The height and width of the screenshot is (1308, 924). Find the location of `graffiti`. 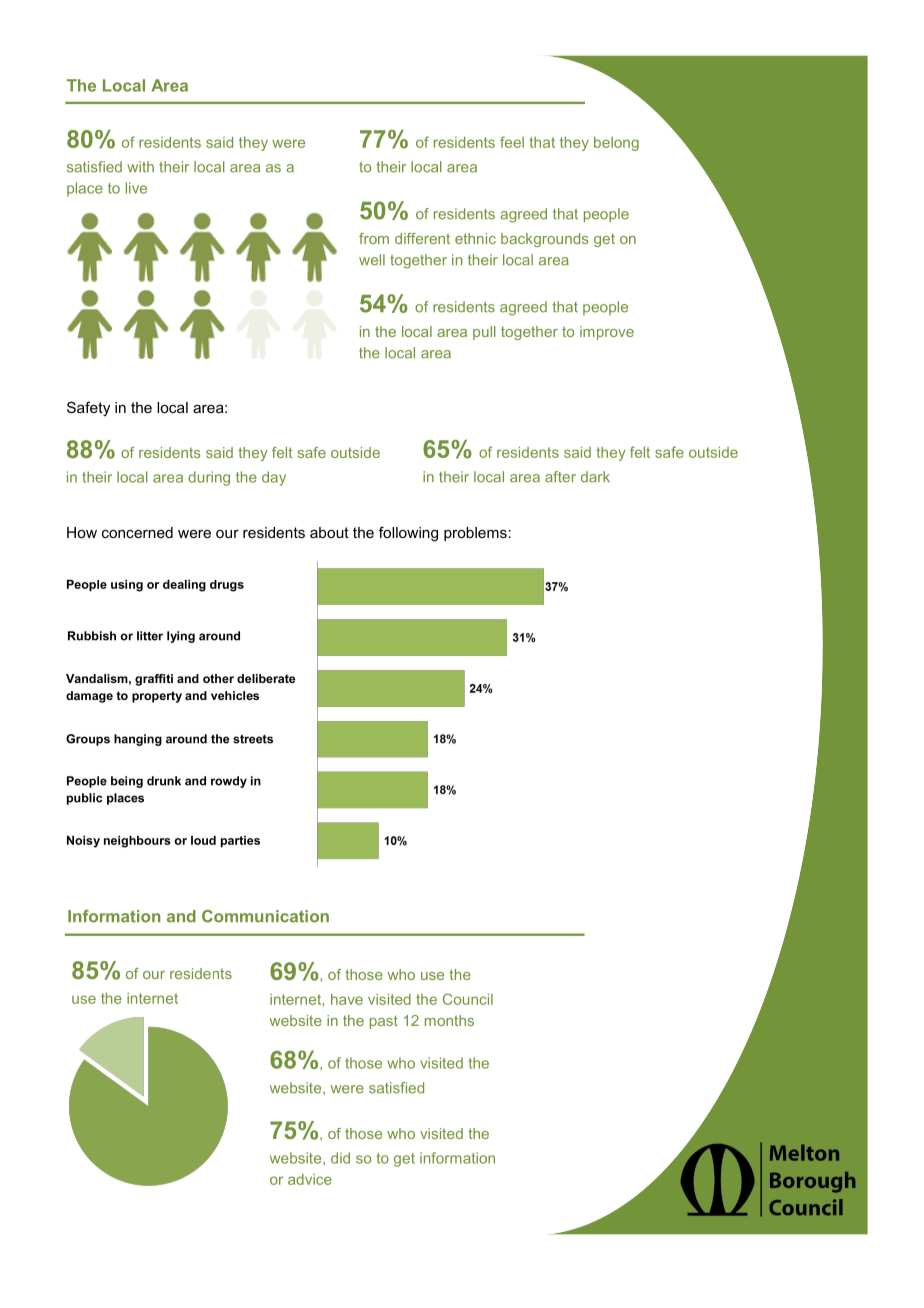

graffiti is located at coordinates (154, 680).
